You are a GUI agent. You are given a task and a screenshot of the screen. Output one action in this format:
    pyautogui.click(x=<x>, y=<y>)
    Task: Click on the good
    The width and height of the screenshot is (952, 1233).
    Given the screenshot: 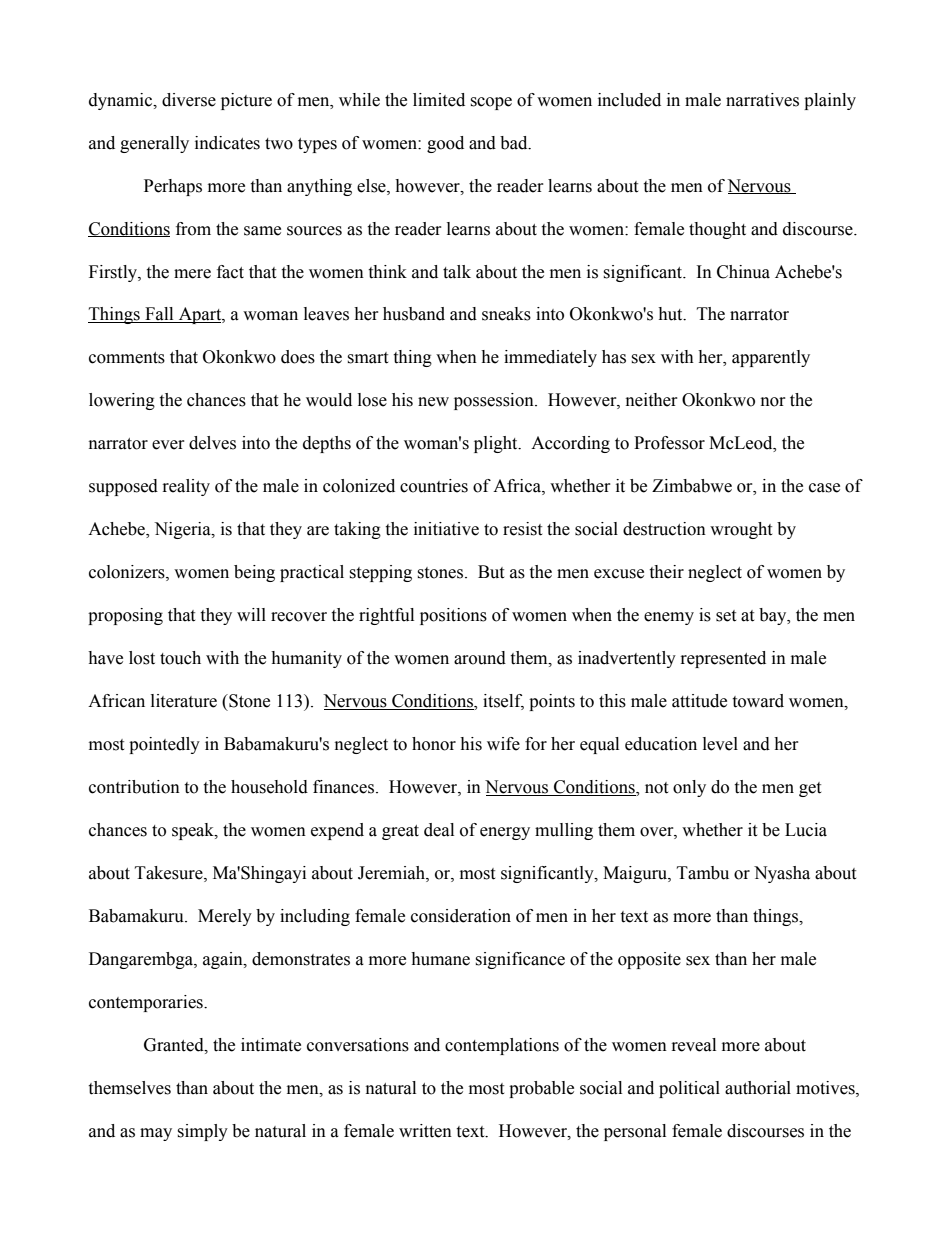 What is the action you would take?
    pyautogui.click(x=445, y=144)
